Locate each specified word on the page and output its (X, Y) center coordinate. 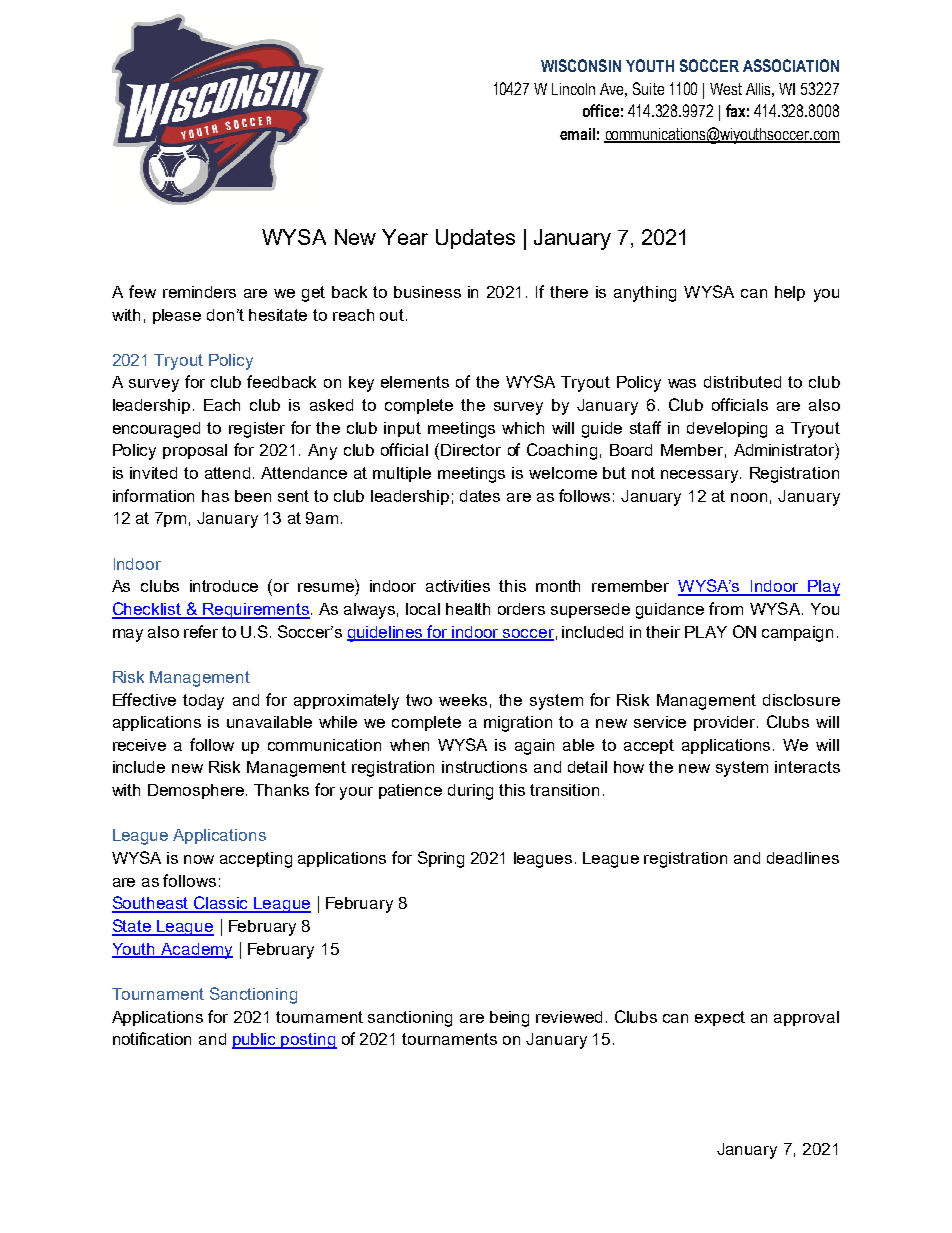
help (790, 293)
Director (471, 450)
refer (201, 631)
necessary (701, 476)
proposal (195, 451)
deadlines (803, 858)
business (427, 292)
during (470, 792)
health (468, 609)
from (726, 608)
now (199, 859)
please (177, 316)
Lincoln (573, 89)
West (726, 89)
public (255, 1041)
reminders (199, 292)
